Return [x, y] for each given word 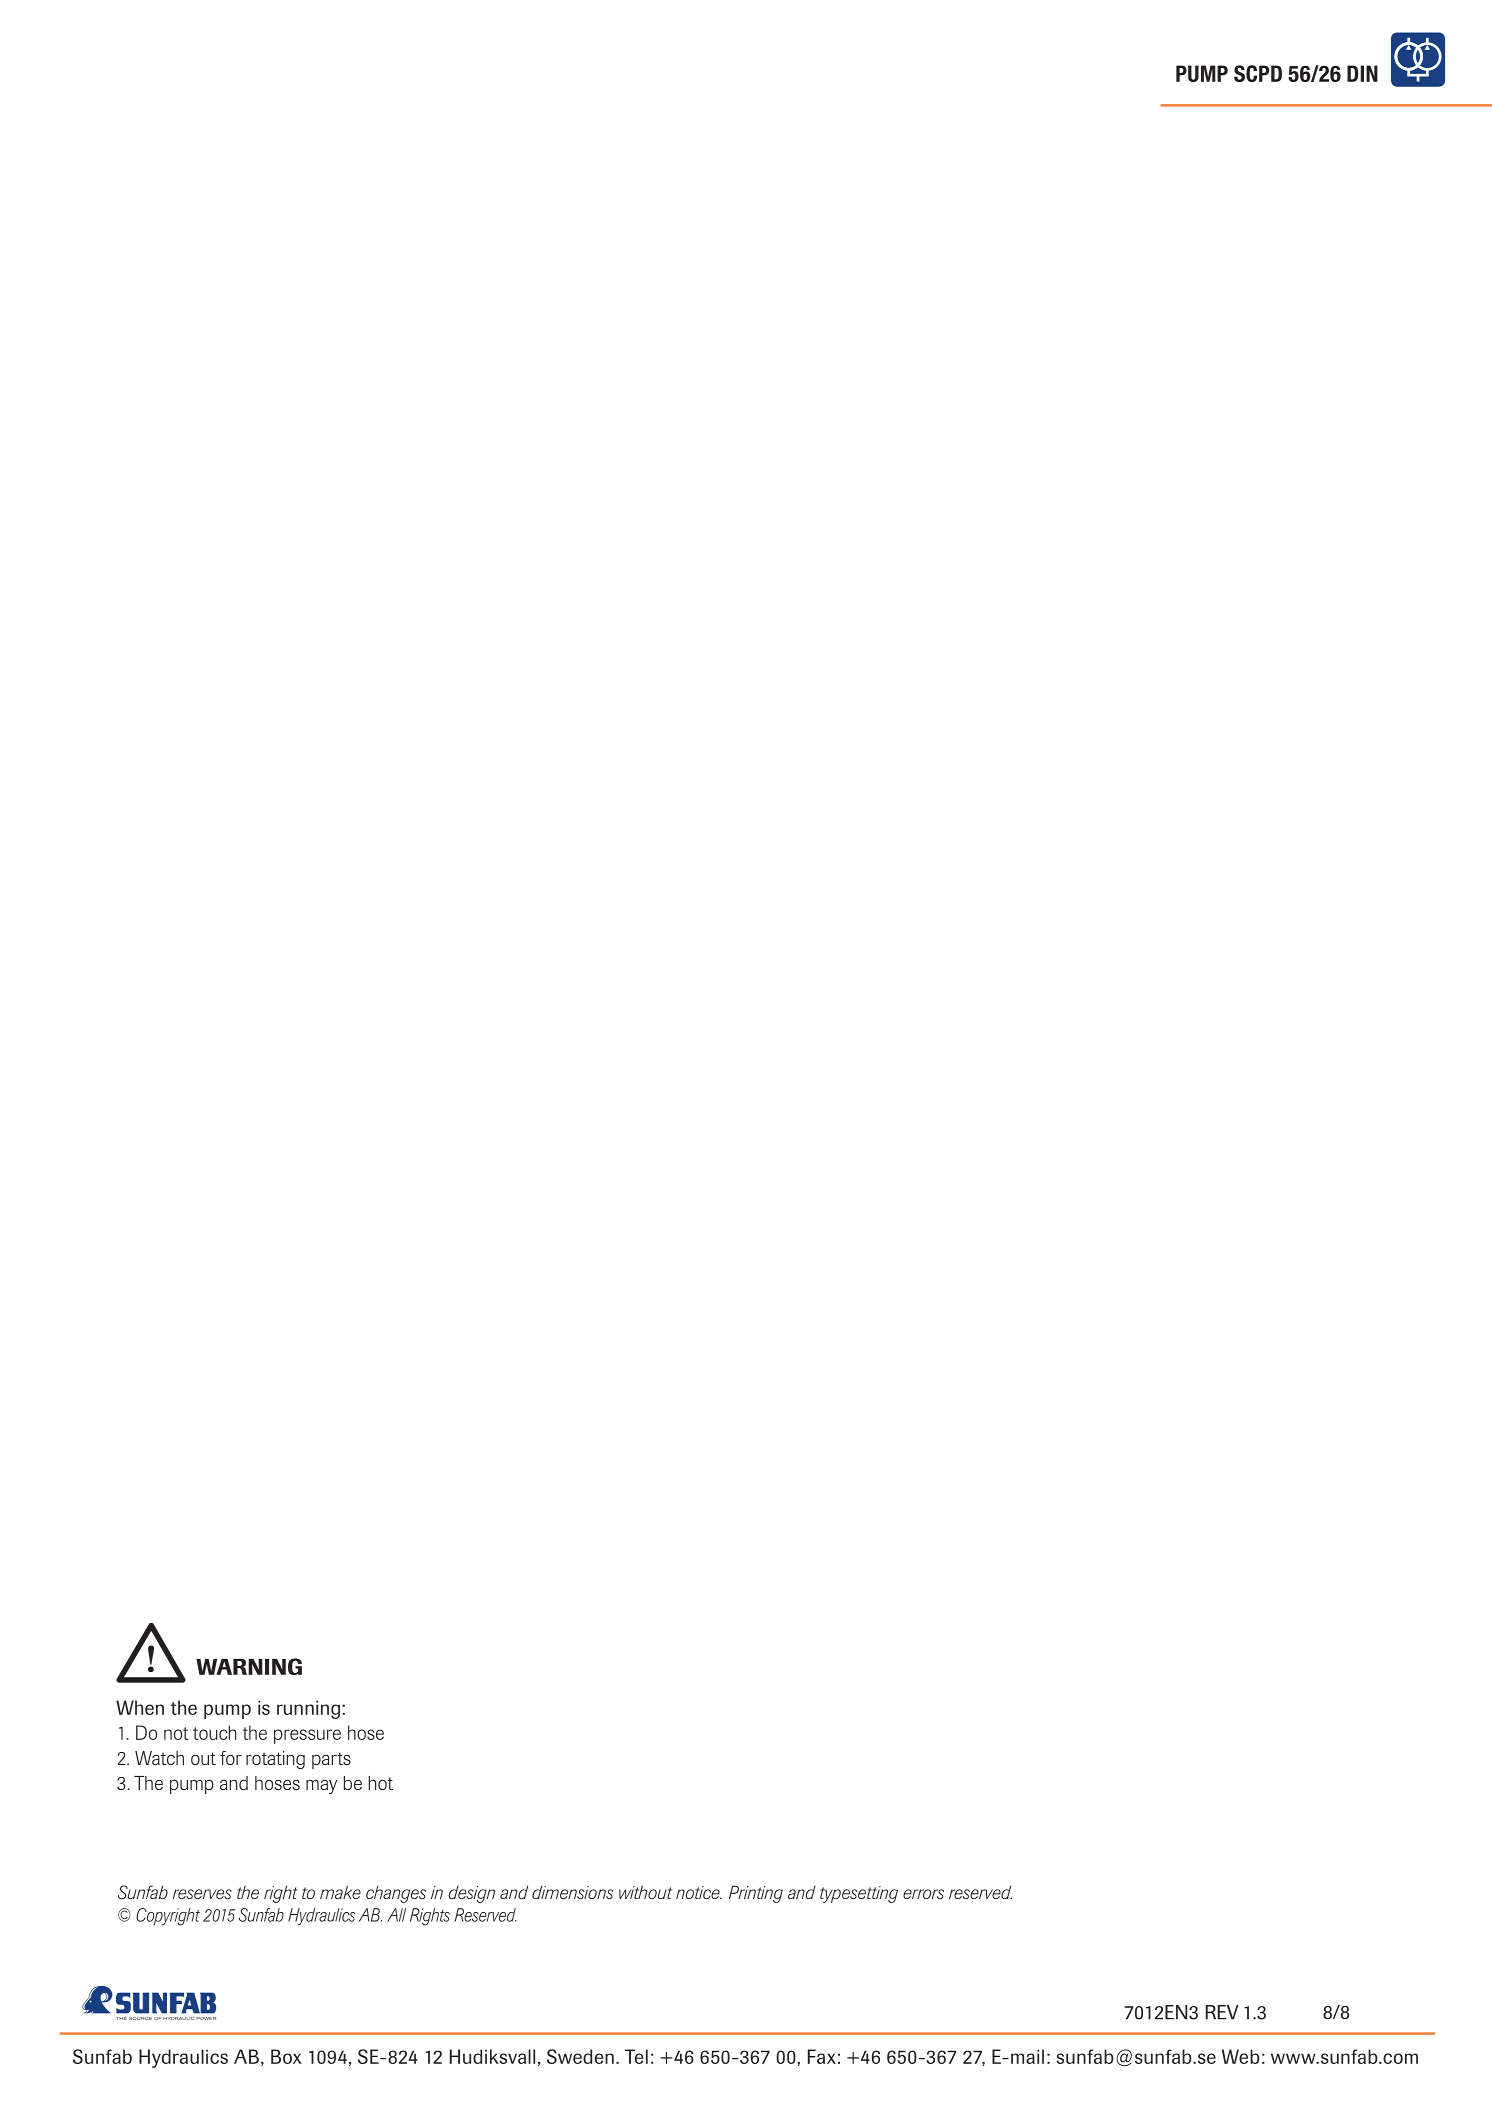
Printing [756, 1894]
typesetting [859, 1894]
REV [1222, 2012]
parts [331, 1760]
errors [923, 1894]
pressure [307, 1736]
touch [214, 1732]
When [140, 1707]
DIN [1362, 73]
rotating [275, 1760]
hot [381, 1783]
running [308, 1710]
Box [286, 2056]
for [231, 1758]
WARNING [249, 1666]
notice [699, 1892]
